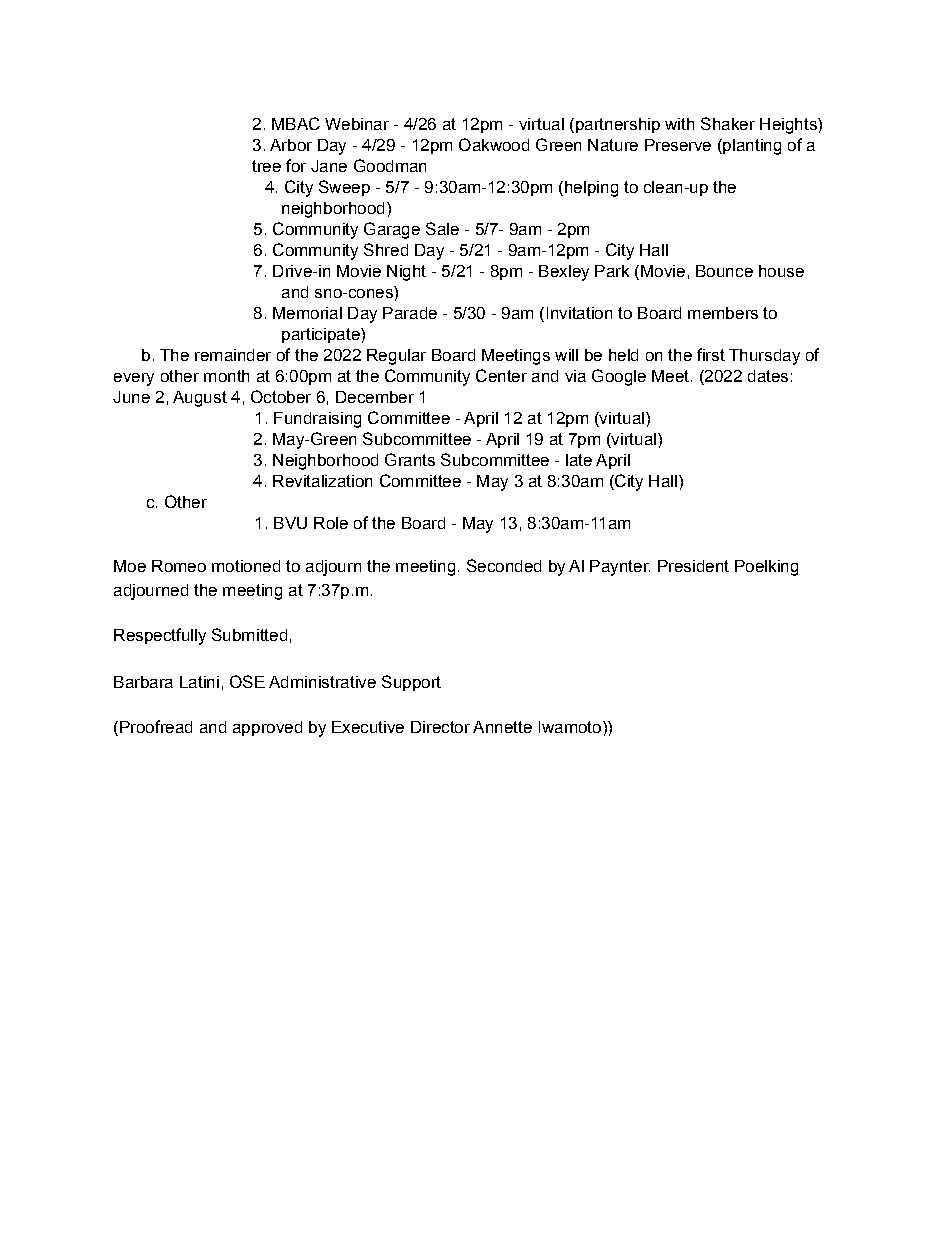 This page has width=952, height=1233. I want to click on Preserve, so click(678, 145).
